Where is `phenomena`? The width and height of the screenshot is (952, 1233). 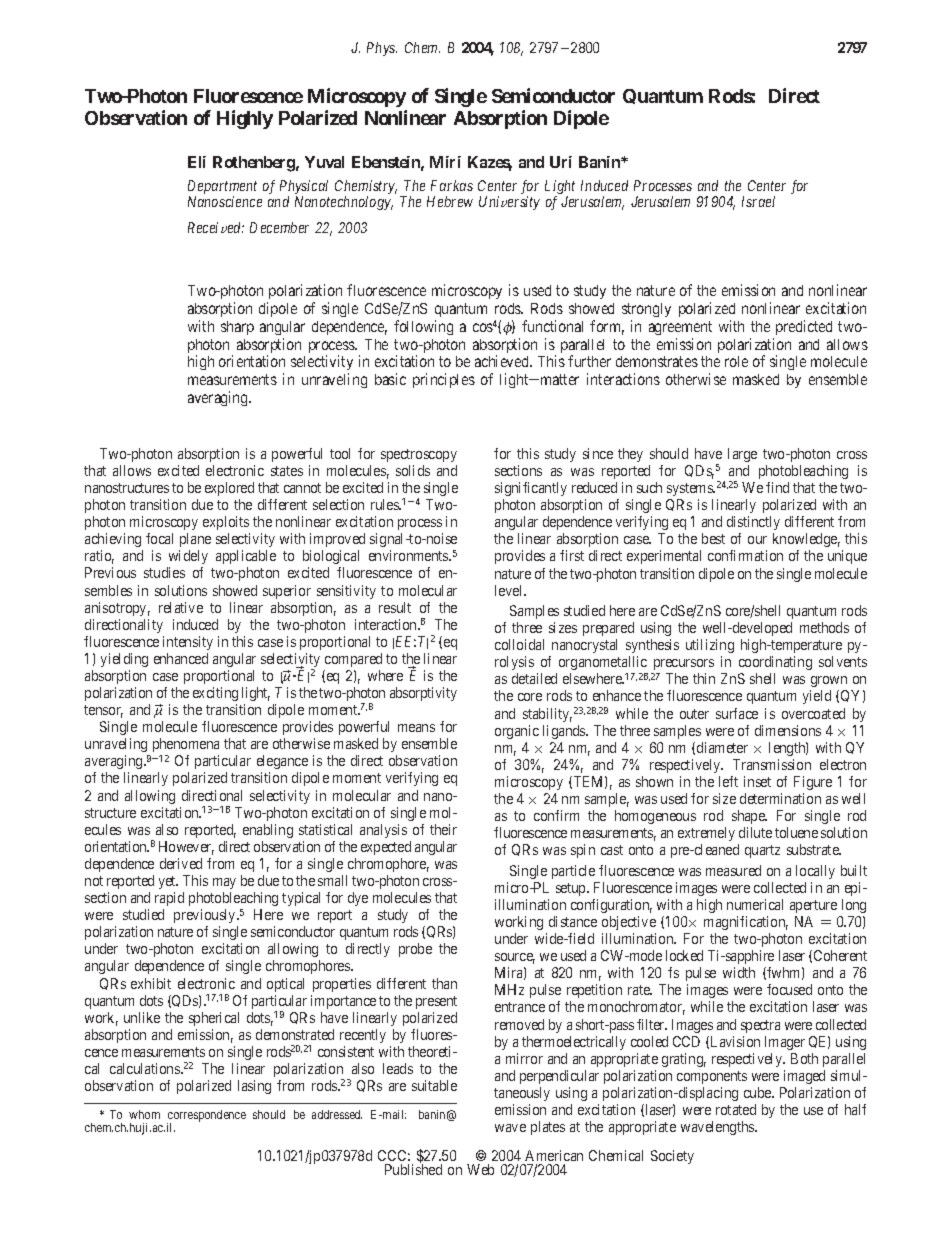 phenomena is located at coordinates (186, 745).
